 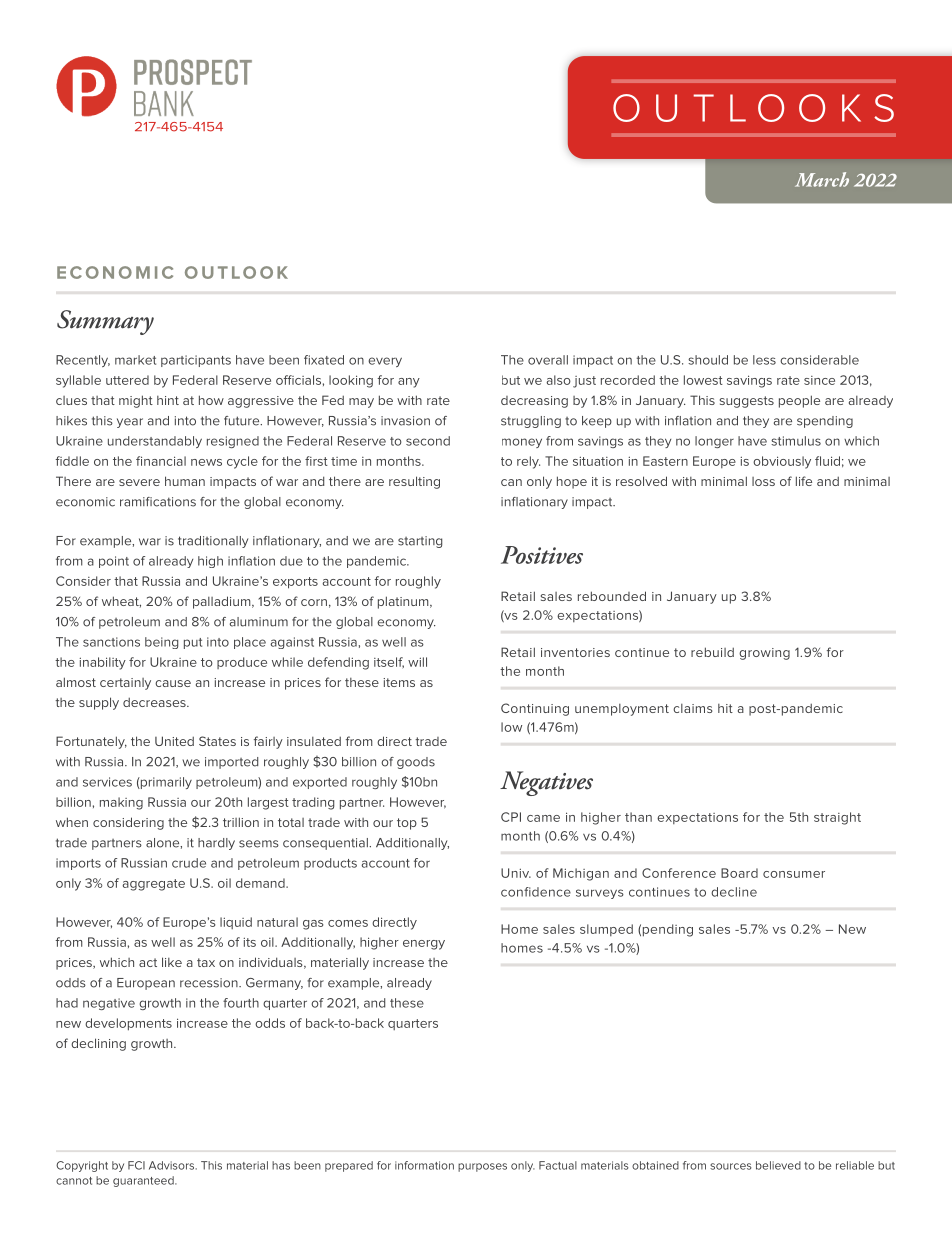 I want to click on suggests, so click(x=747, y=402).
